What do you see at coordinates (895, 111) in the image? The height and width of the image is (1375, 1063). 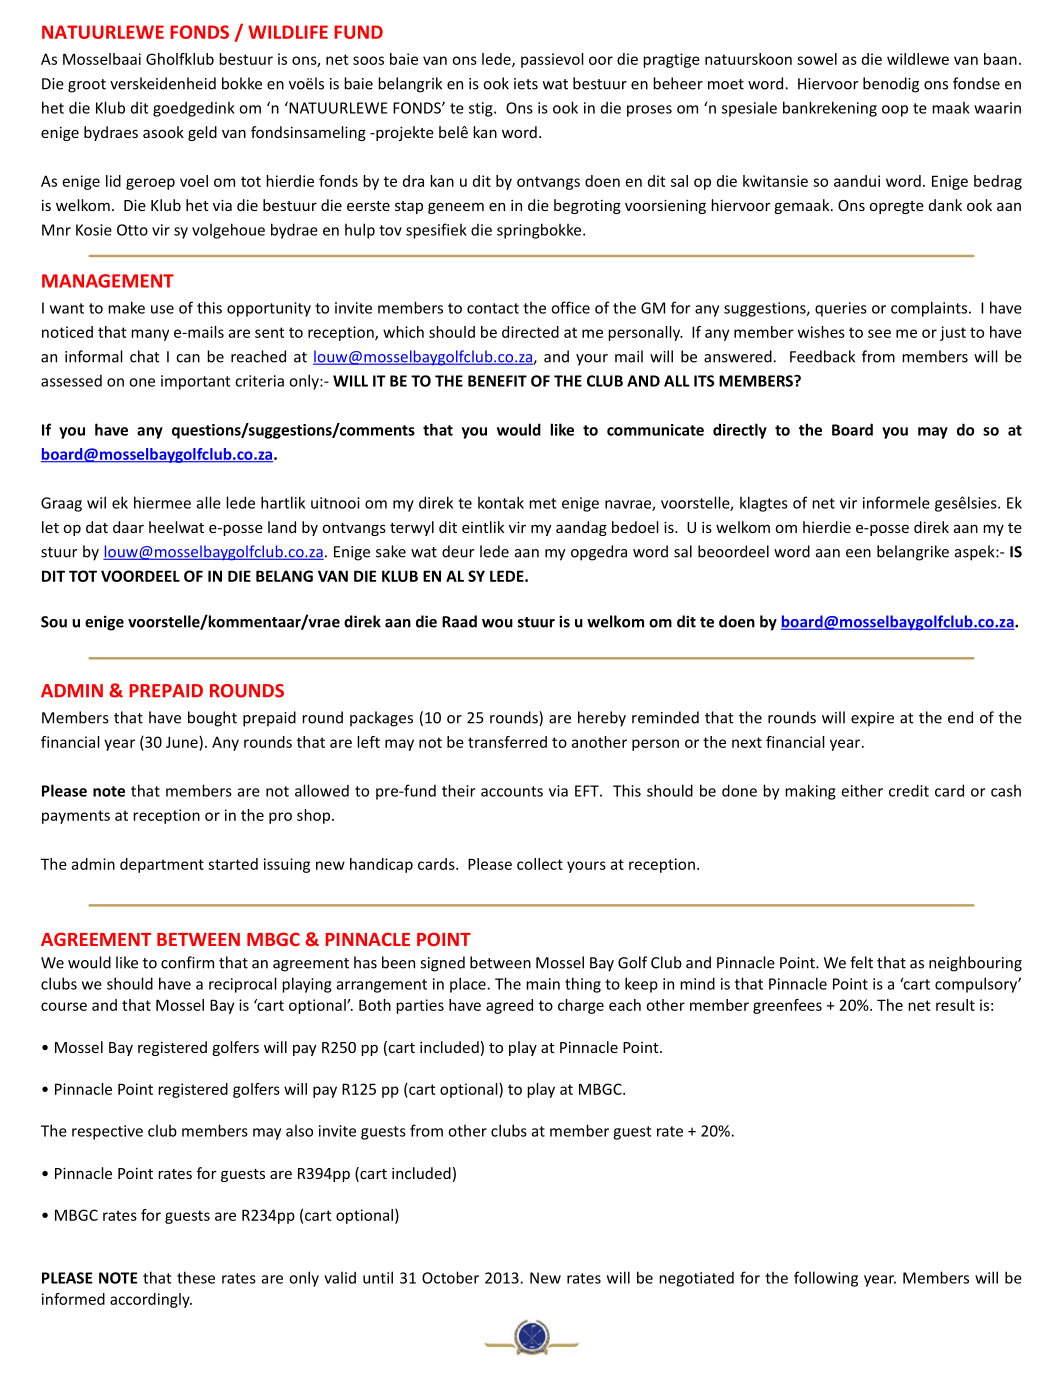 I see `oop` at bounding box center [895, 111].
